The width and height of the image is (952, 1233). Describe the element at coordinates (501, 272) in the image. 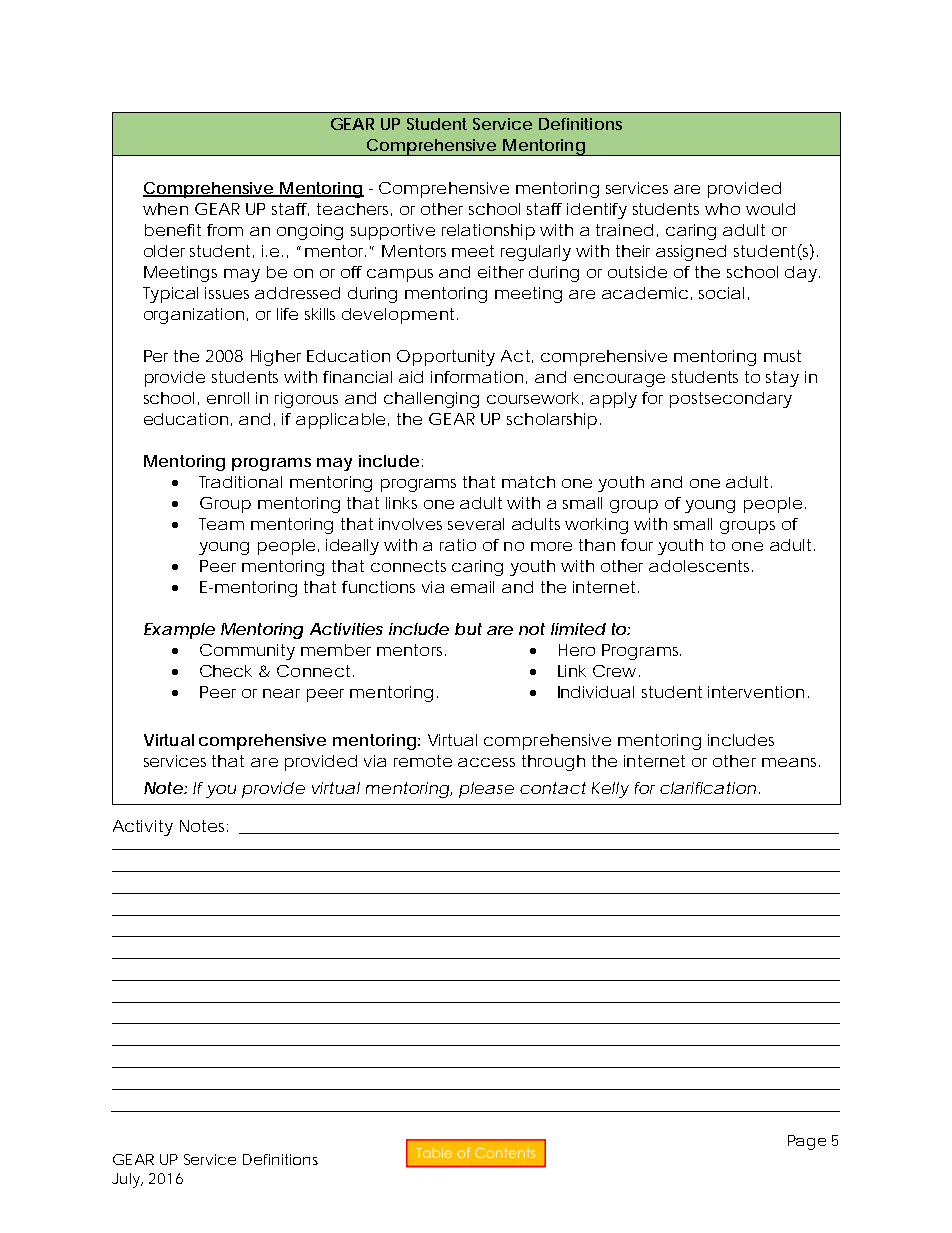

I see `either` at that location.
